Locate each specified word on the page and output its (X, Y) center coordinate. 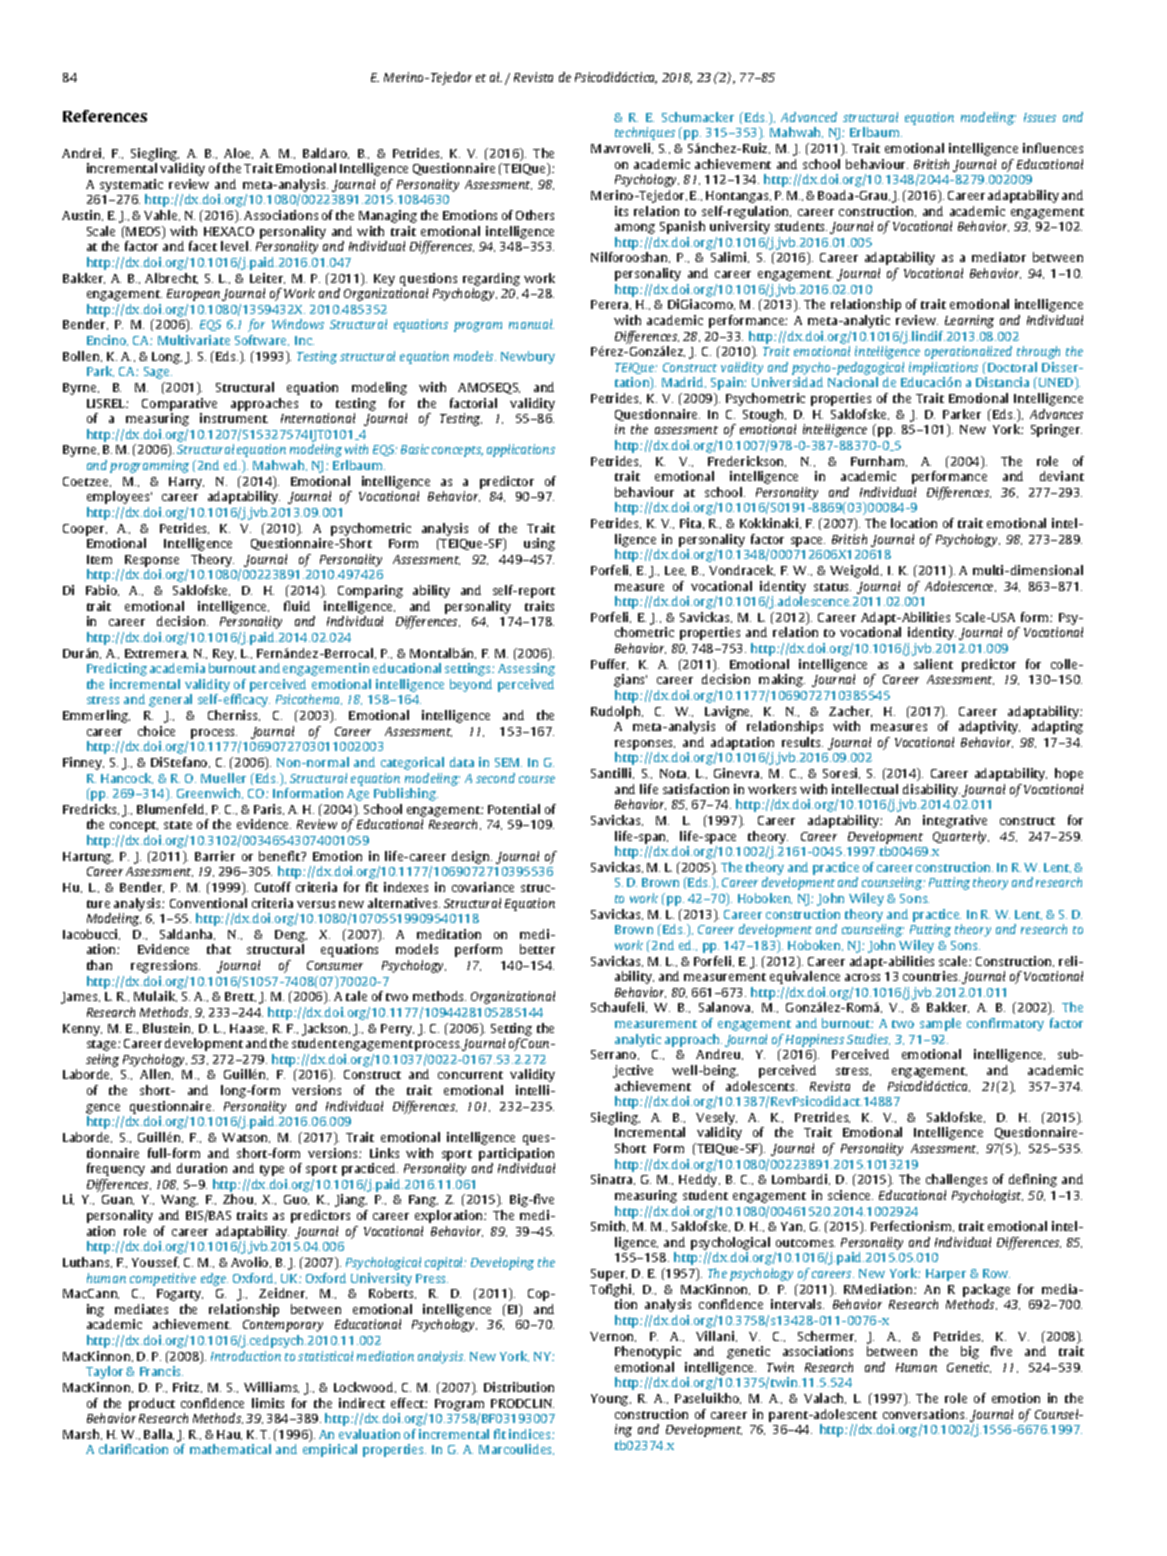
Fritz (187, 1387)
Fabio (102, 590)
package (986, 1290)
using (539, 544)
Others (535, 215)
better (537, 949)
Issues (1040, 117)
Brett (240, 997)
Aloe (238, 153)
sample (940, 1024)
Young (611, 1400)
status (832, 587)
